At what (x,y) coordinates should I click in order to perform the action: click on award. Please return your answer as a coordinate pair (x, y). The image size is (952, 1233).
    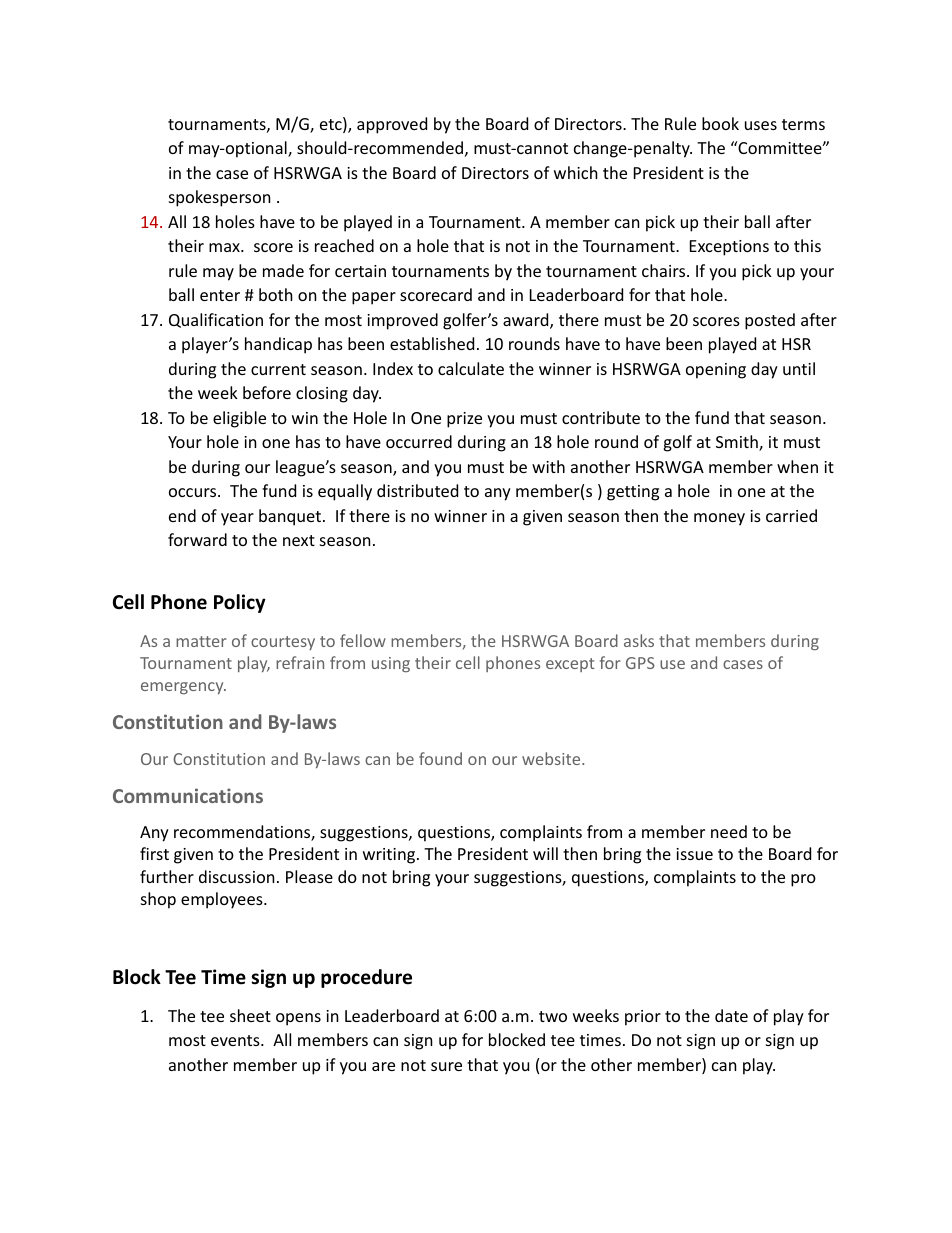
    Looking at the image, I should click on (527, 321).
